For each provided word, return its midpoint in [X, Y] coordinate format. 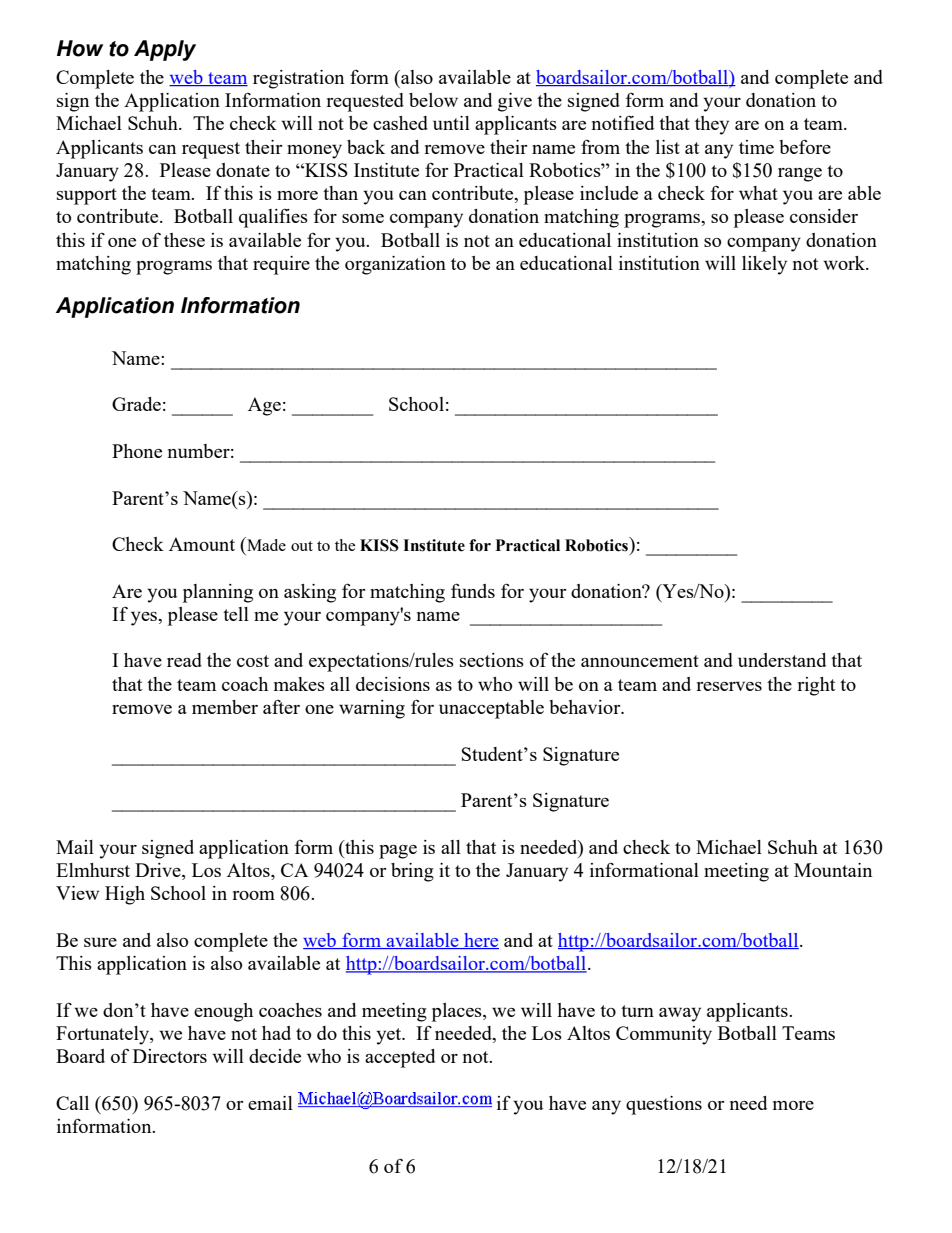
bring [412, 872]
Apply [165, 50]
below [433, 100]
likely [764, 265]
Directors [170, 1056]
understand [782, 660]
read [184, 660]
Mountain [833, 870]
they [712, 125]
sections [492, 660]
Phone [137, 451]
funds [473, 590]
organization [395, 265]
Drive [159, 871]
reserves [729, 686]
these [184, 240]
